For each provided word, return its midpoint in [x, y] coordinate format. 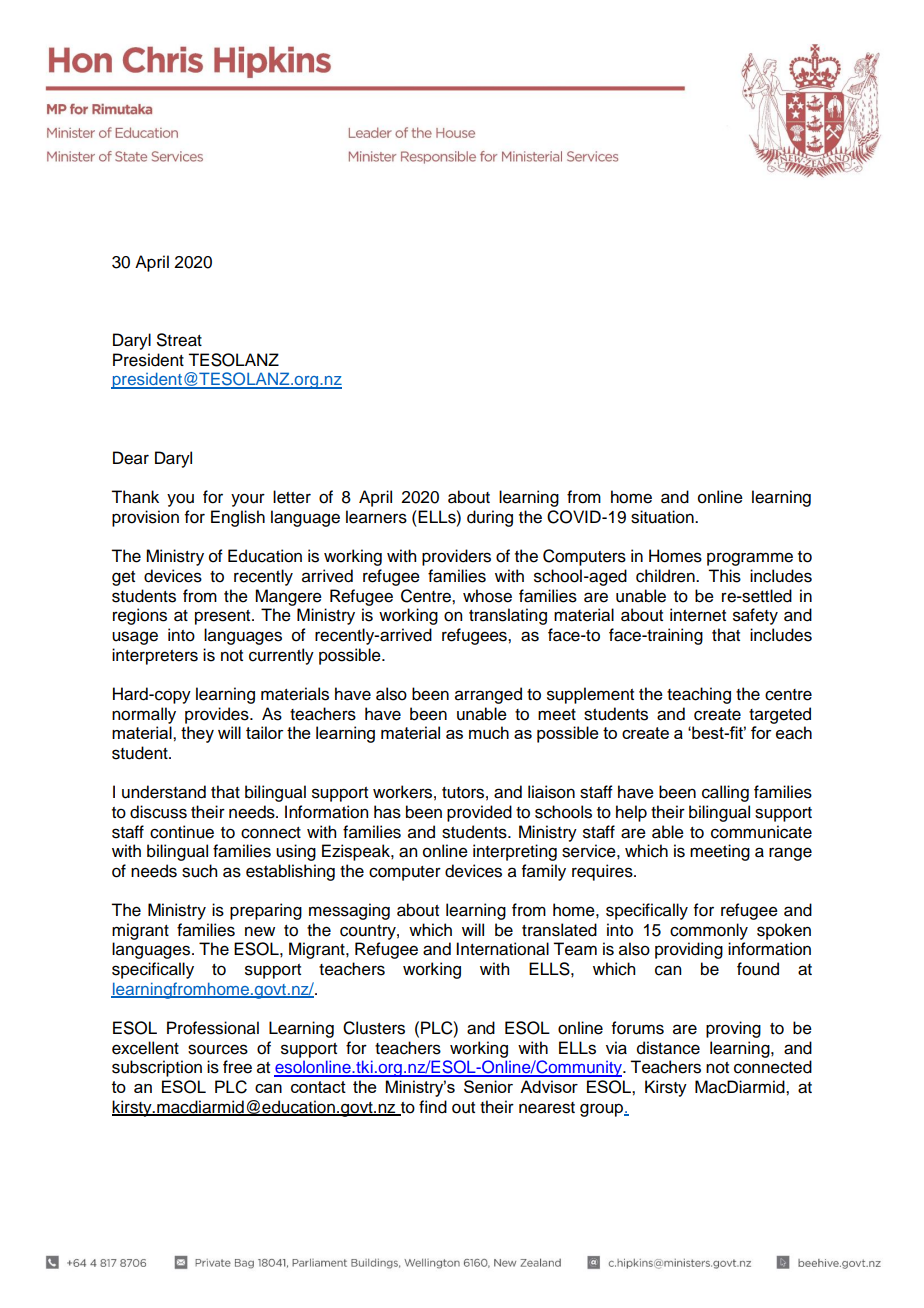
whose [487, 596]
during [490, 518]
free [237, 1067]
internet [698, 615]
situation [663, 517]
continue [182, 832]
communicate [761, 832]
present [224, 617]
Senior [488, 1086]
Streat [179, 340]
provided [479, 813]
